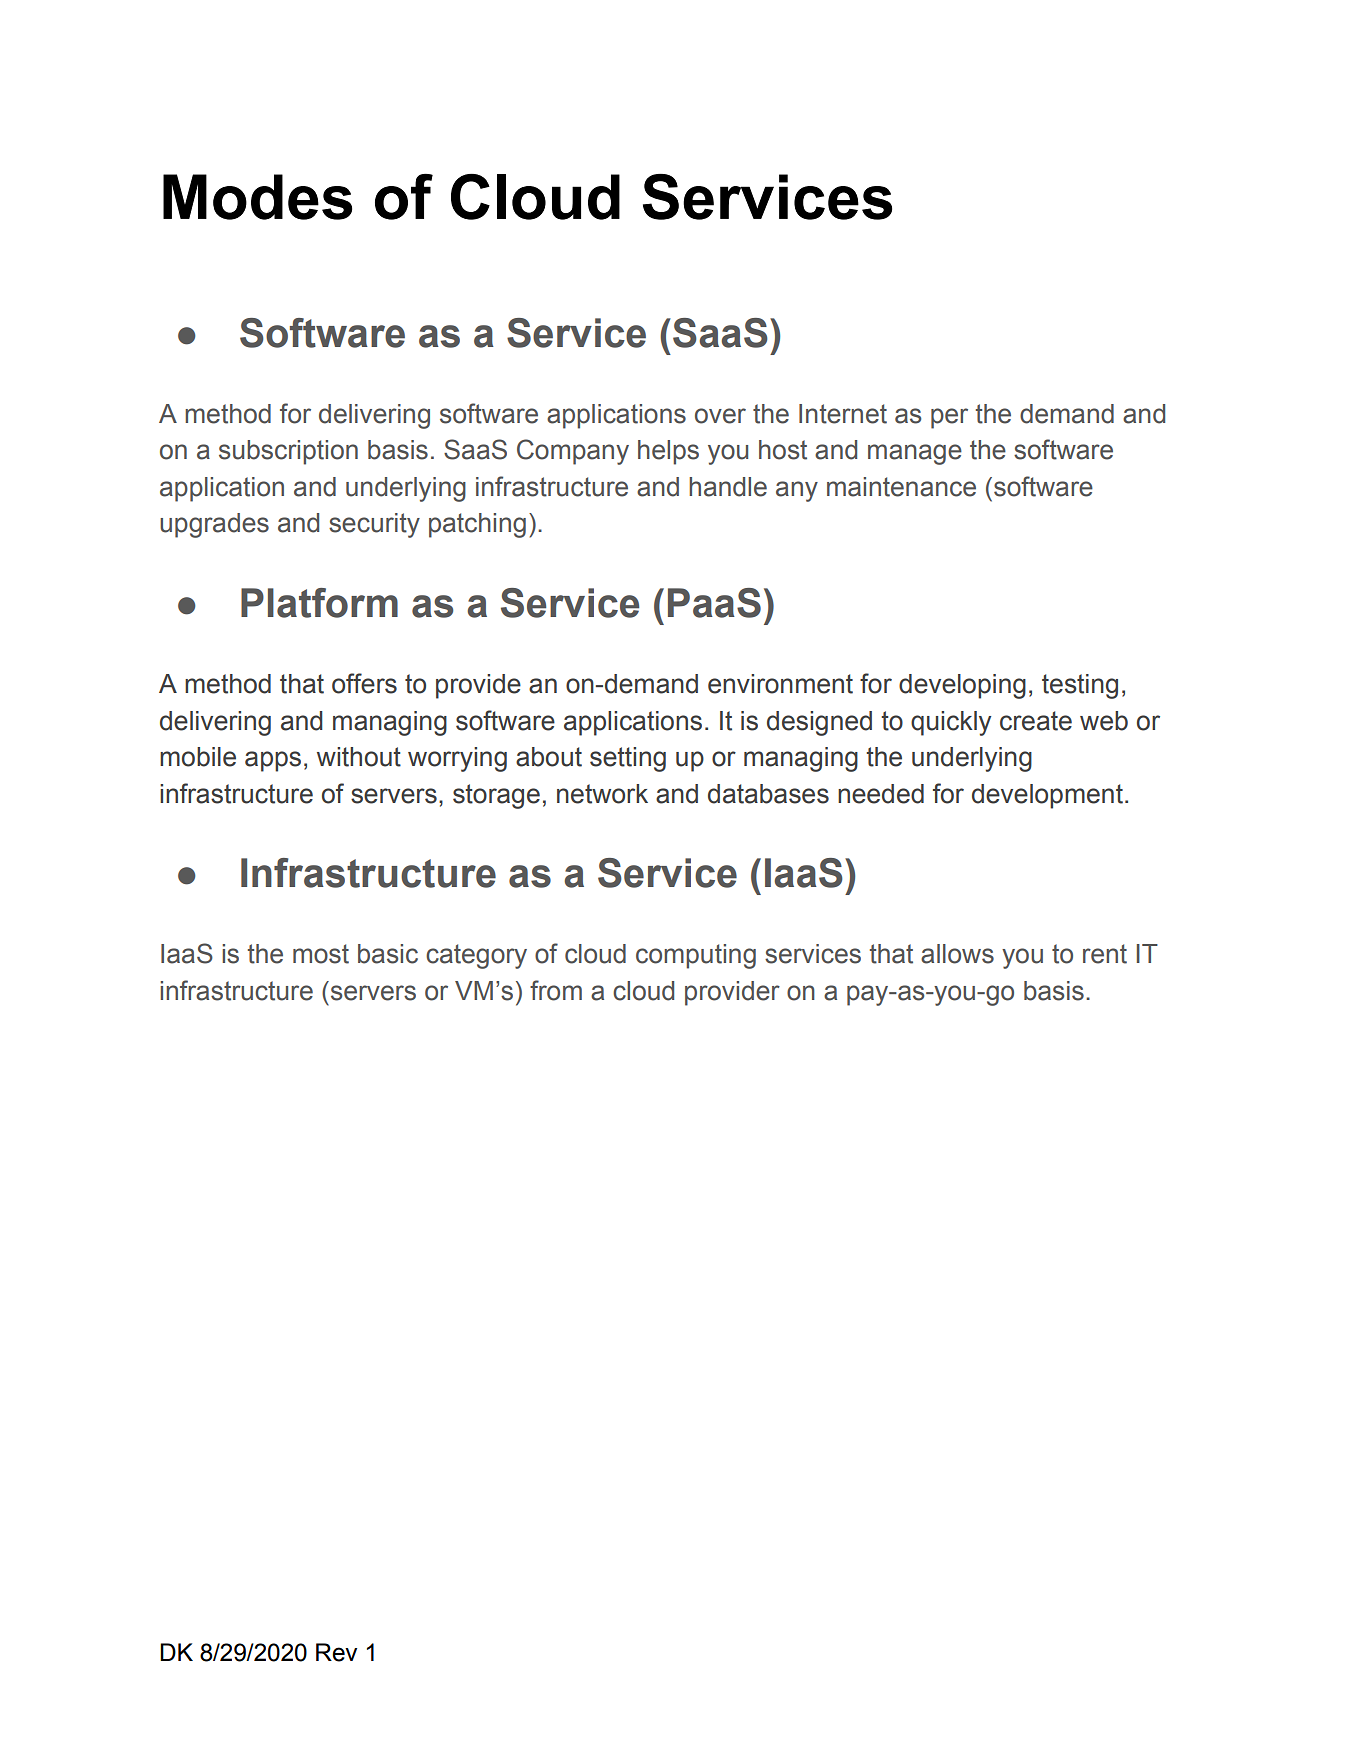  What do you see at coordinates (556, 990) in the screenshot?
I see `from` at bounding box center [556, 990].
